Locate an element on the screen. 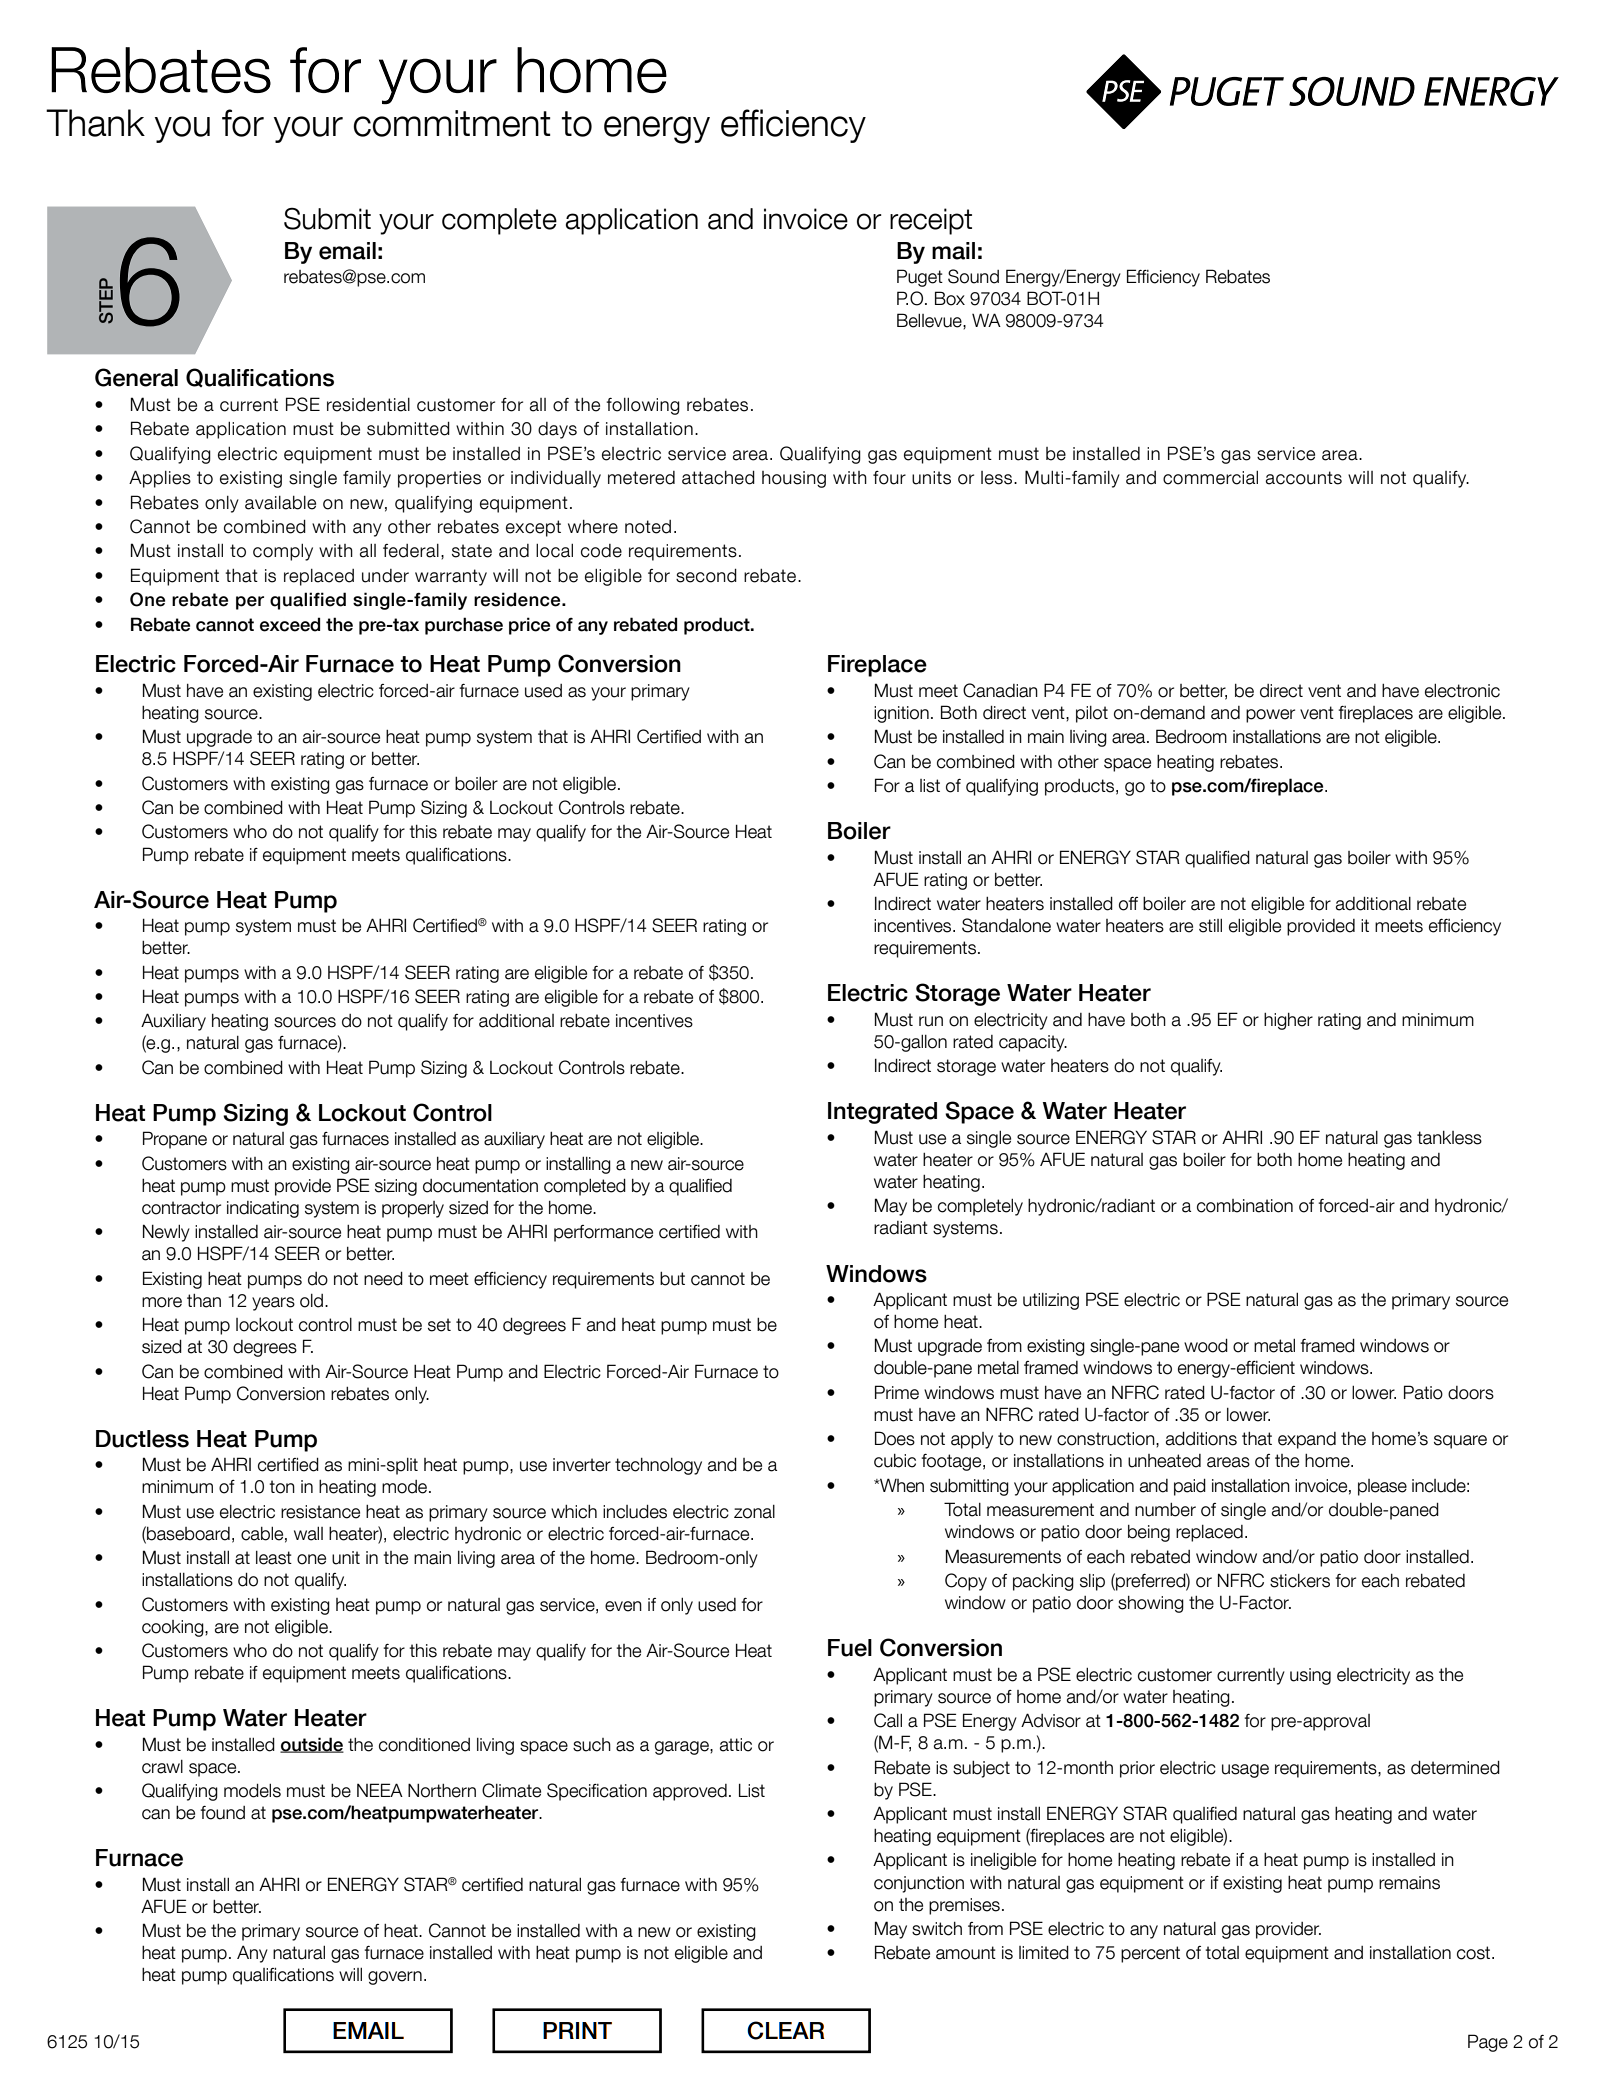 The width and height of the screenshot is (1606, 2078). govern is located at coordinates (395, 1978).
